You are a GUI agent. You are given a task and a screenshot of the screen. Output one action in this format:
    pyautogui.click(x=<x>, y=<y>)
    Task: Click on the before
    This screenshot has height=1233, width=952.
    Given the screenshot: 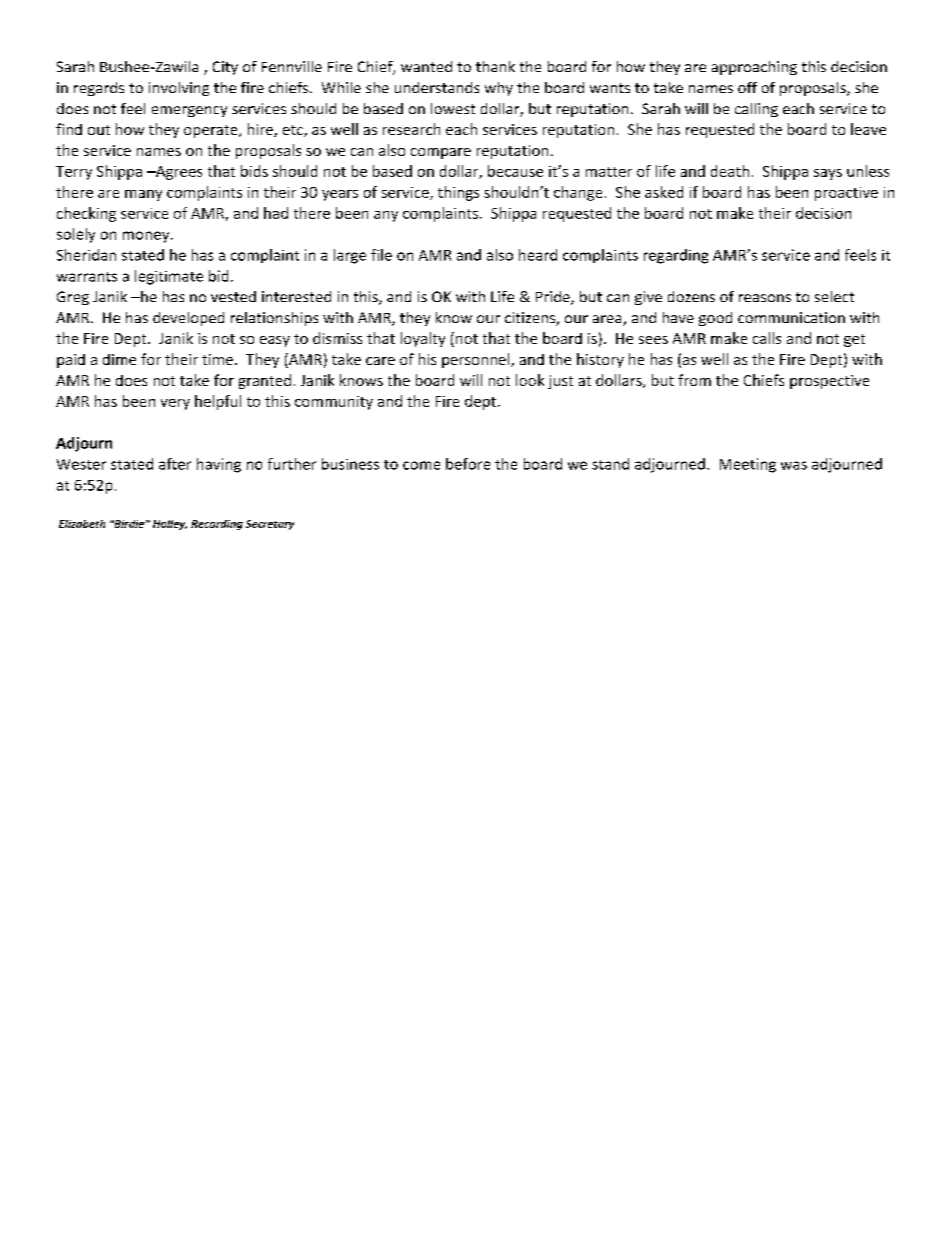 What is the action you would take?
    pyautogui.click(x=468, y=464)
